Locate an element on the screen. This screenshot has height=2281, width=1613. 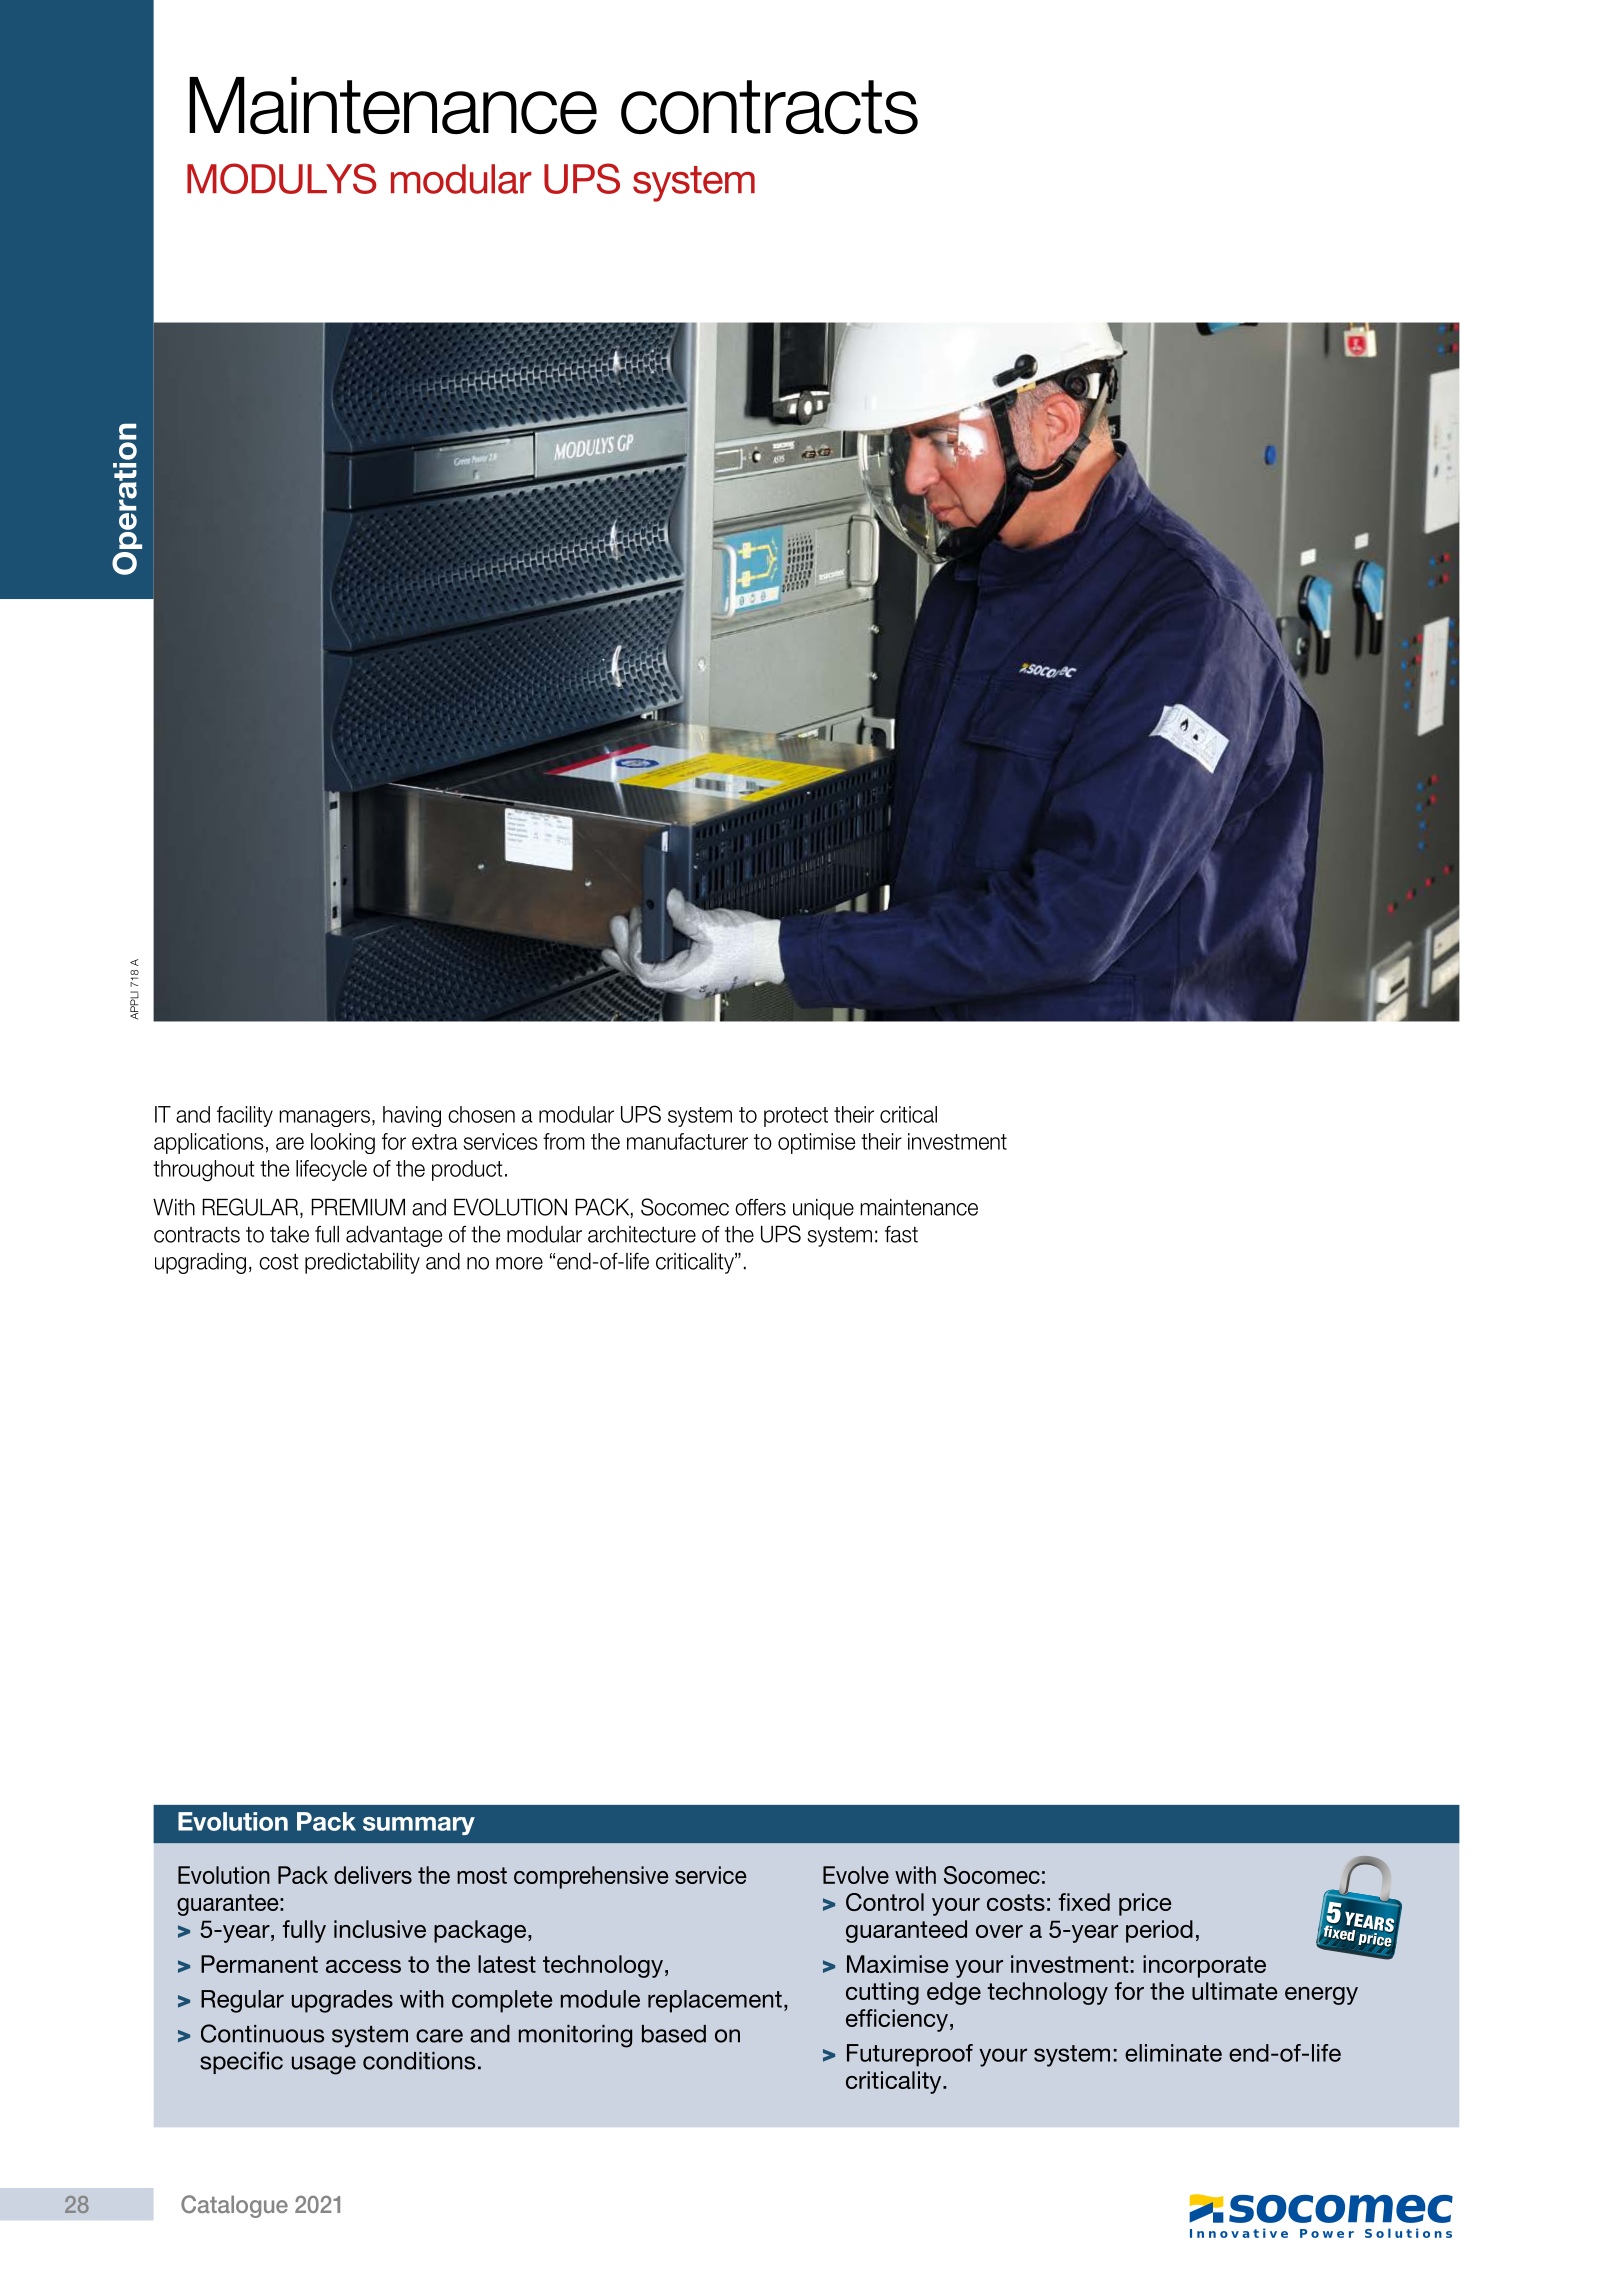
unique is located at coordinates (823, 1209).
